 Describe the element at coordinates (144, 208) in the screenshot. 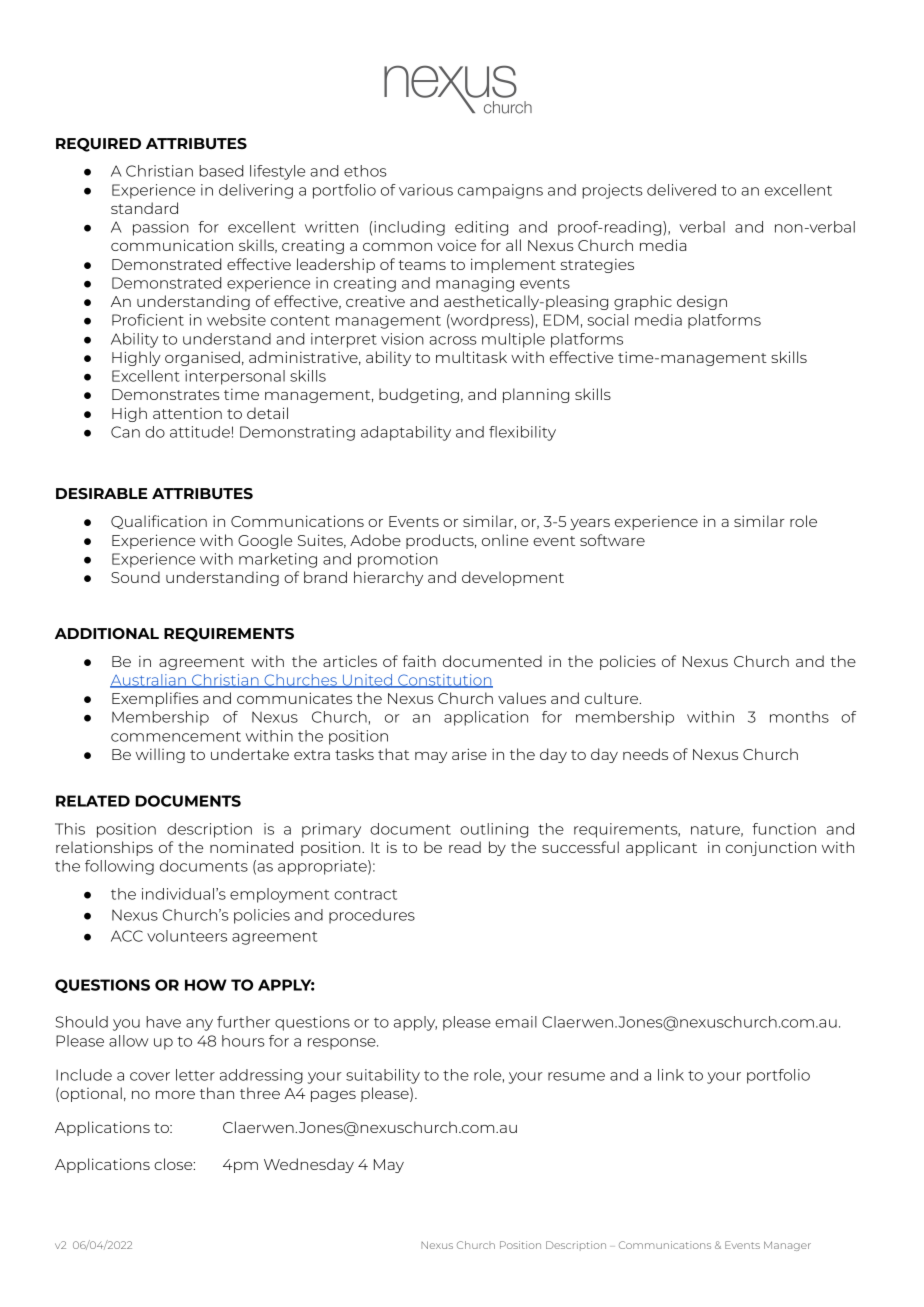

I see `standard` at that location.
